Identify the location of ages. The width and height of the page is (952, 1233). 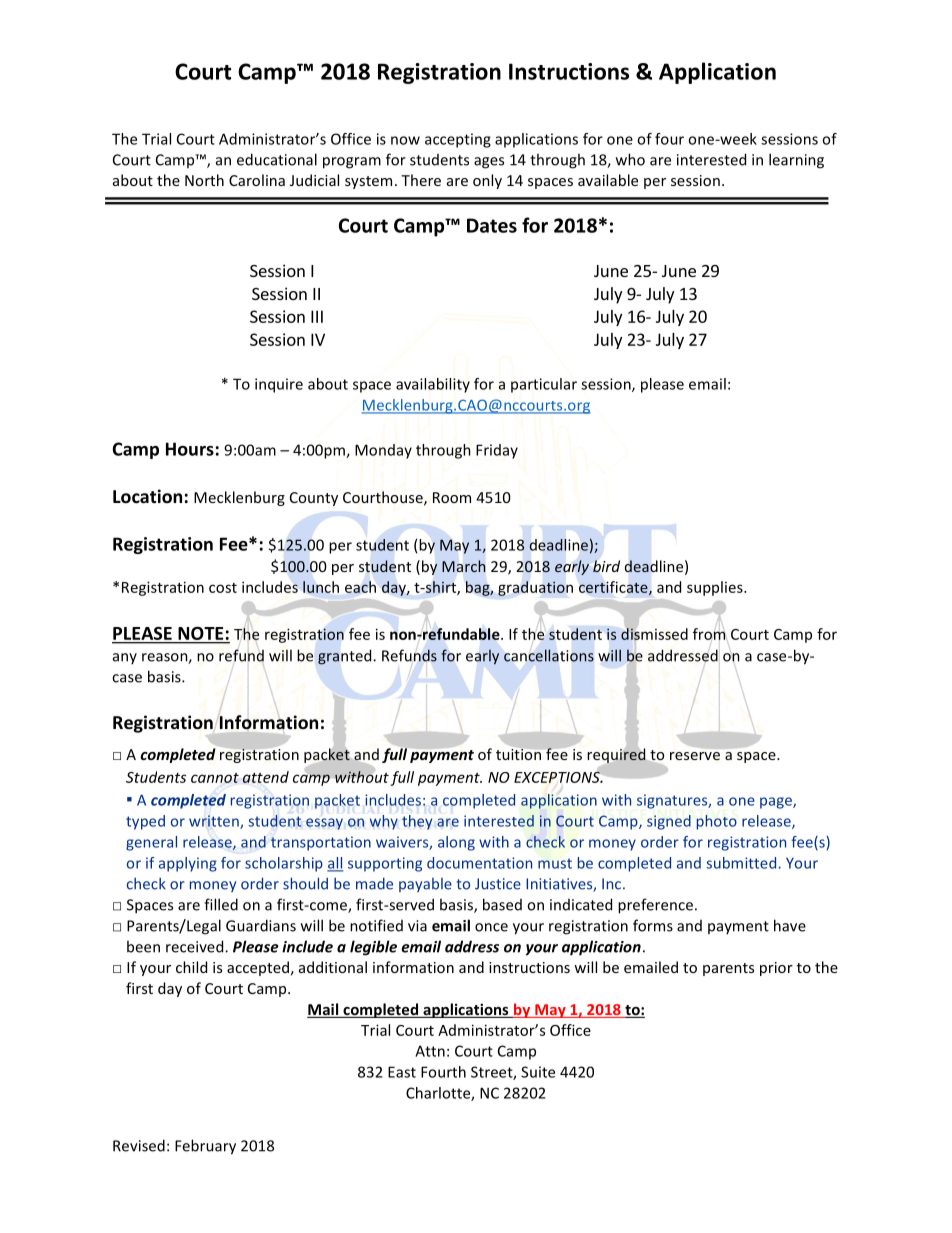
(489, 163).
